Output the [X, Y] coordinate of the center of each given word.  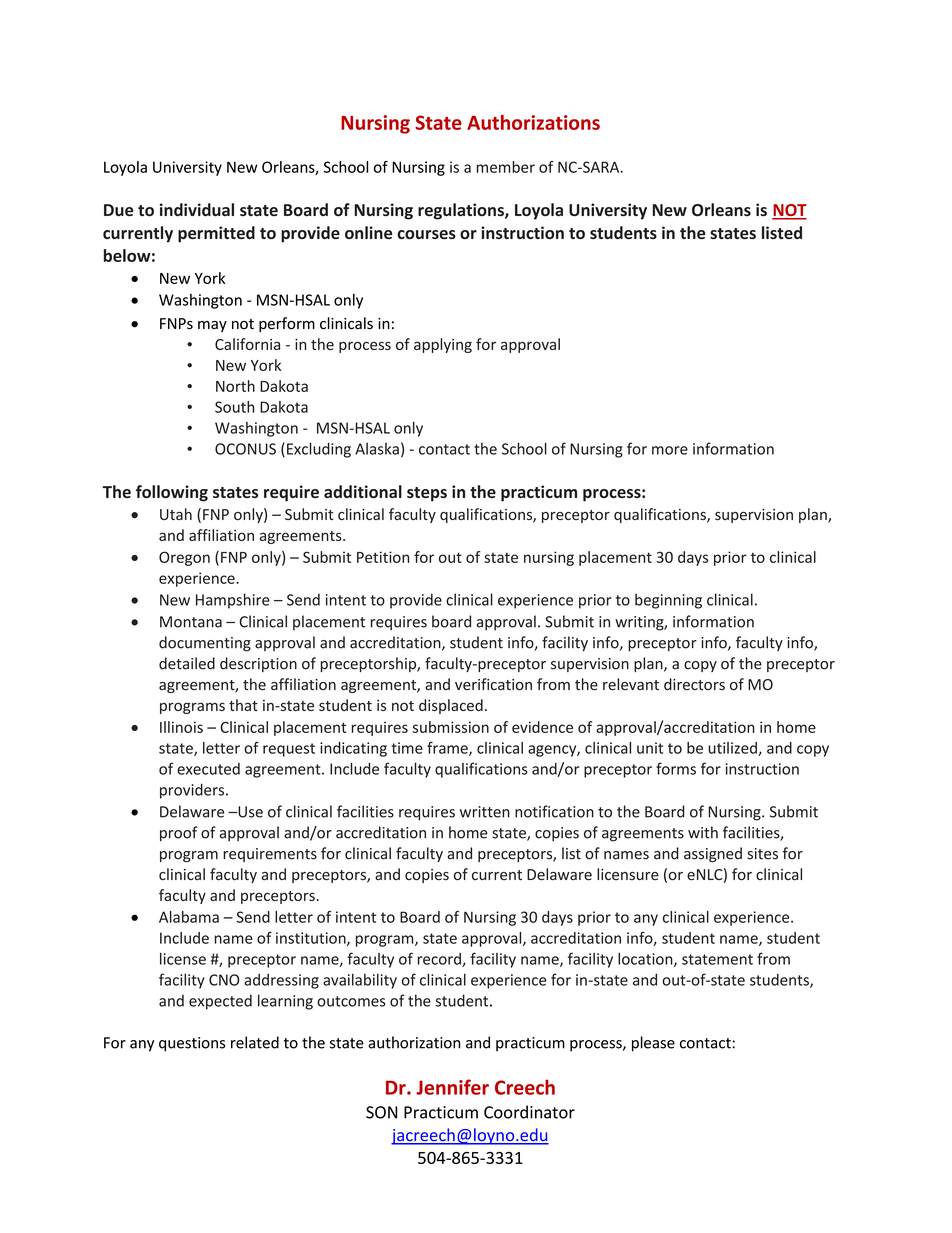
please [653, 1044]
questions [192, 1044]
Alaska [377, 449]
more [670, 450]
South [234, 407]
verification [493, 684]
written [485, 812]
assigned [713, 855]
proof [179, 834]
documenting [205, 644]
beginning [668, 601]
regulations [462, 211]
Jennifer [452, 1087]
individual [197, 210]
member [505, 167]
